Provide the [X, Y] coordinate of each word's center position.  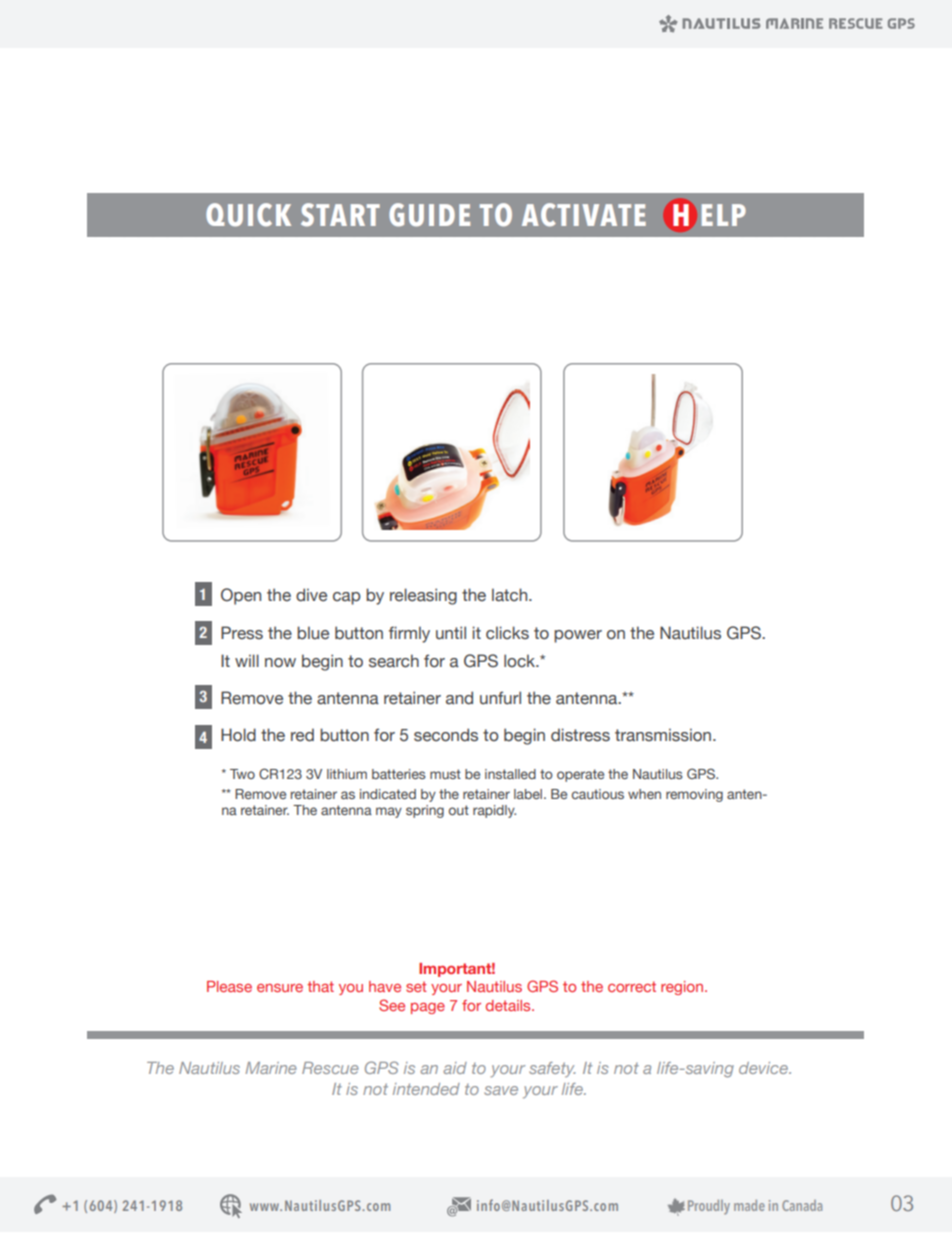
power [578, 636]
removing [694, 795]
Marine [271, 1068]
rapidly [494, 811]
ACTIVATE [584, 215]
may [389, 812]
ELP [724, 215]
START [340, 215]
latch [511, 595]
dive [311, 595]
